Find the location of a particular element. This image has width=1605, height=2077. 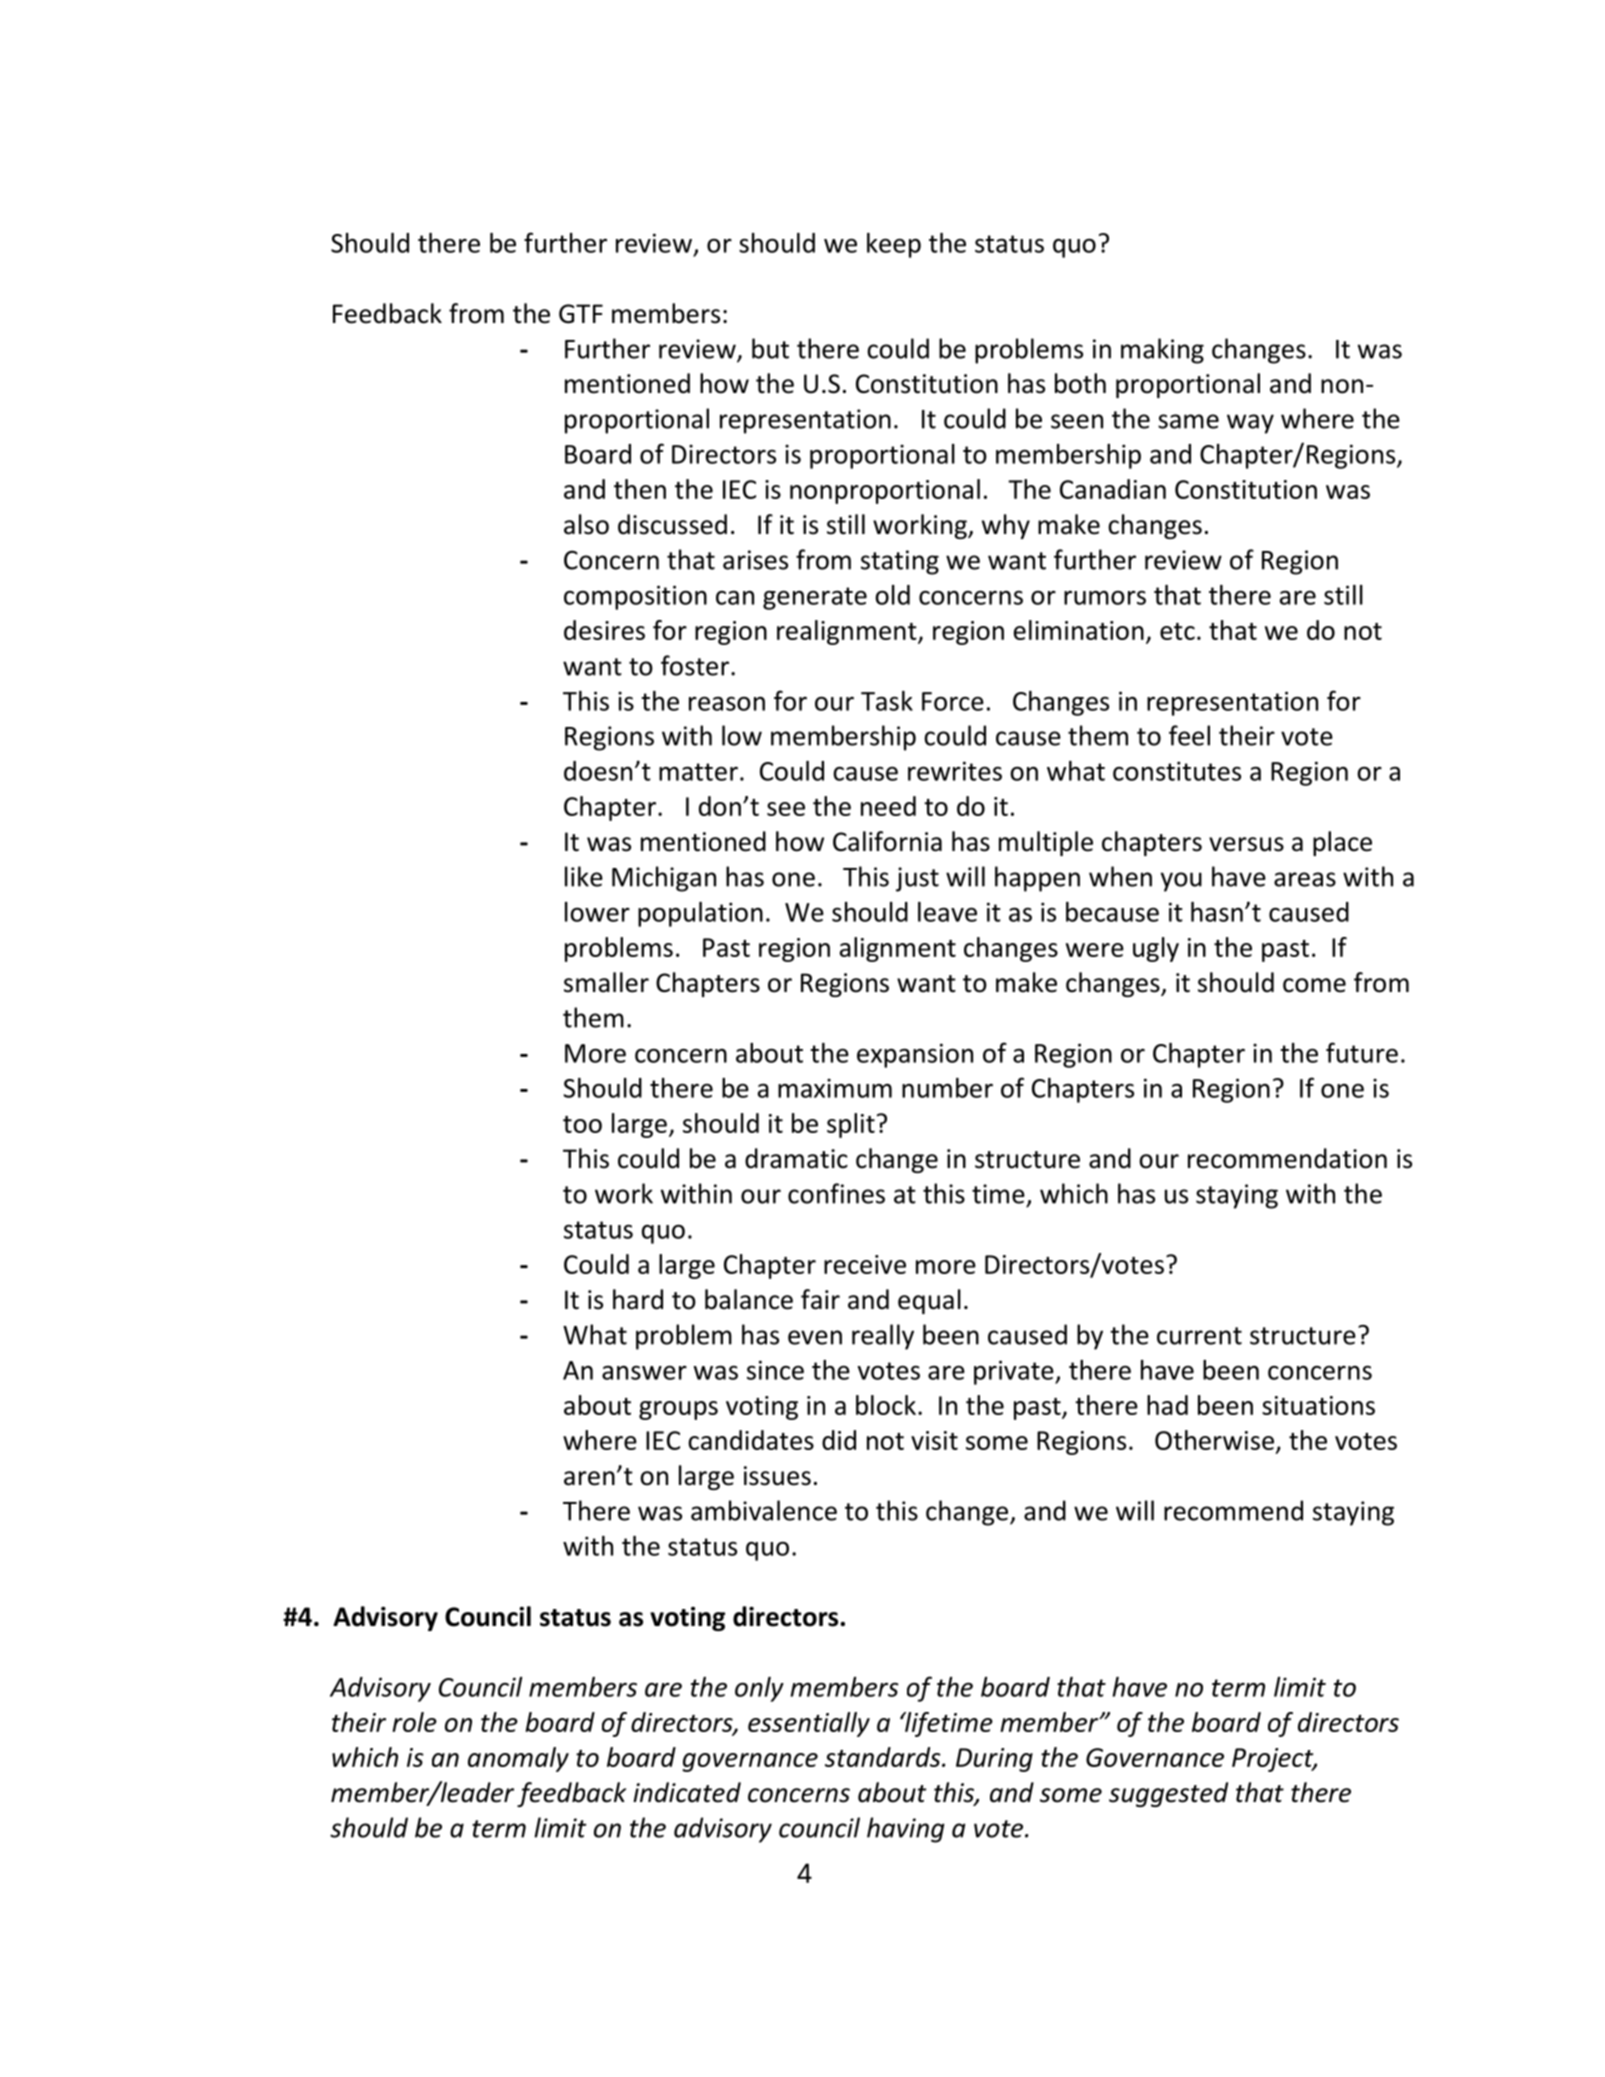

but is located at coordinates (770, 348).
